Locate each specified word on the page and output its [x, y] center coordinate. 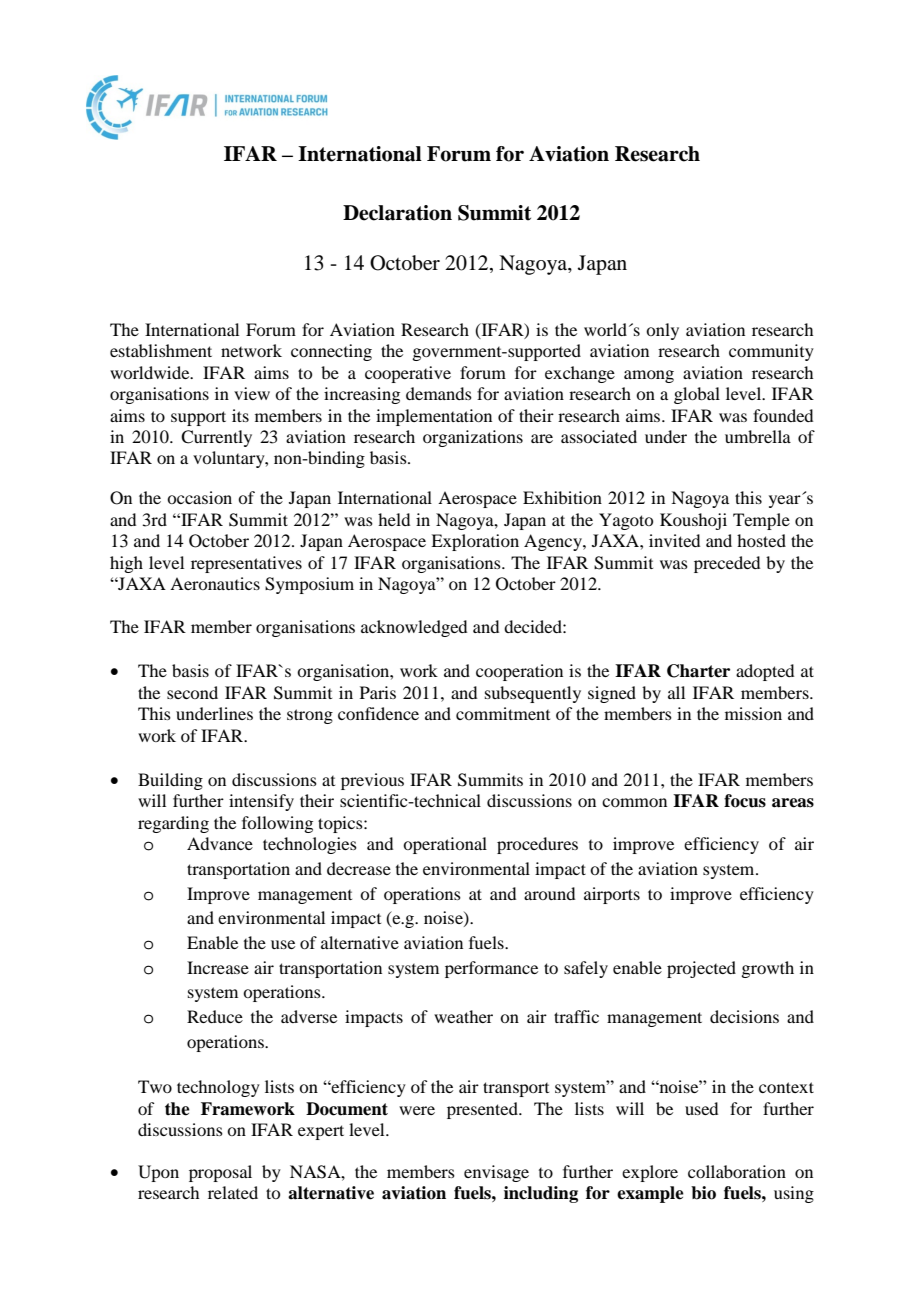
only [662, 331]
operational [445, 845]
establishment [161, 350]
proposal [220, 1173]
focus [745, 801]
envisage [496, 1173]
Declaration [397, 213]
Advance [220, 843]
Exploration [475, 542]
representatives [246, 564]
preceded [727, 564]
